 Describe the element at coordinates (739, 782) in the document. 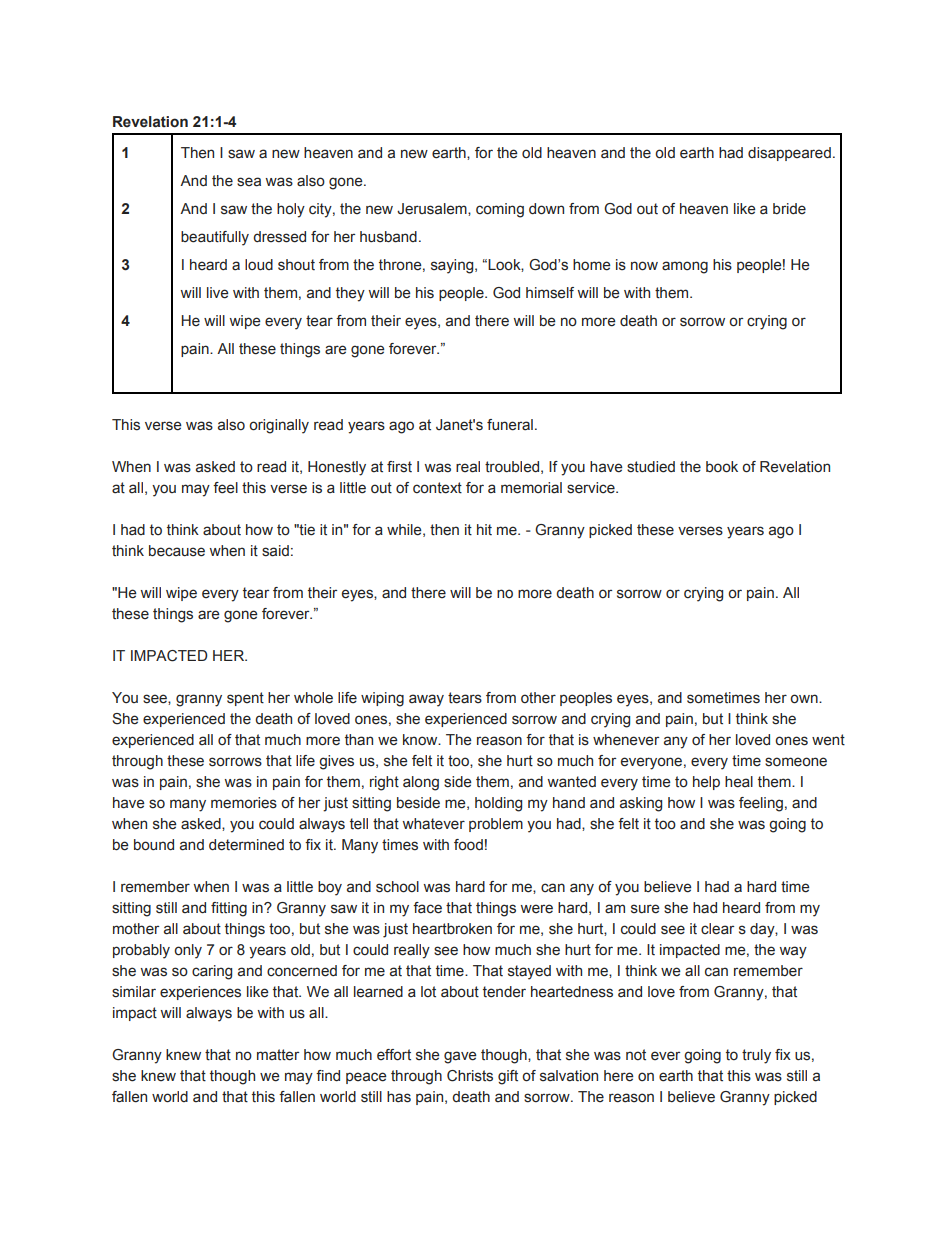

I see `heal` at that location.
